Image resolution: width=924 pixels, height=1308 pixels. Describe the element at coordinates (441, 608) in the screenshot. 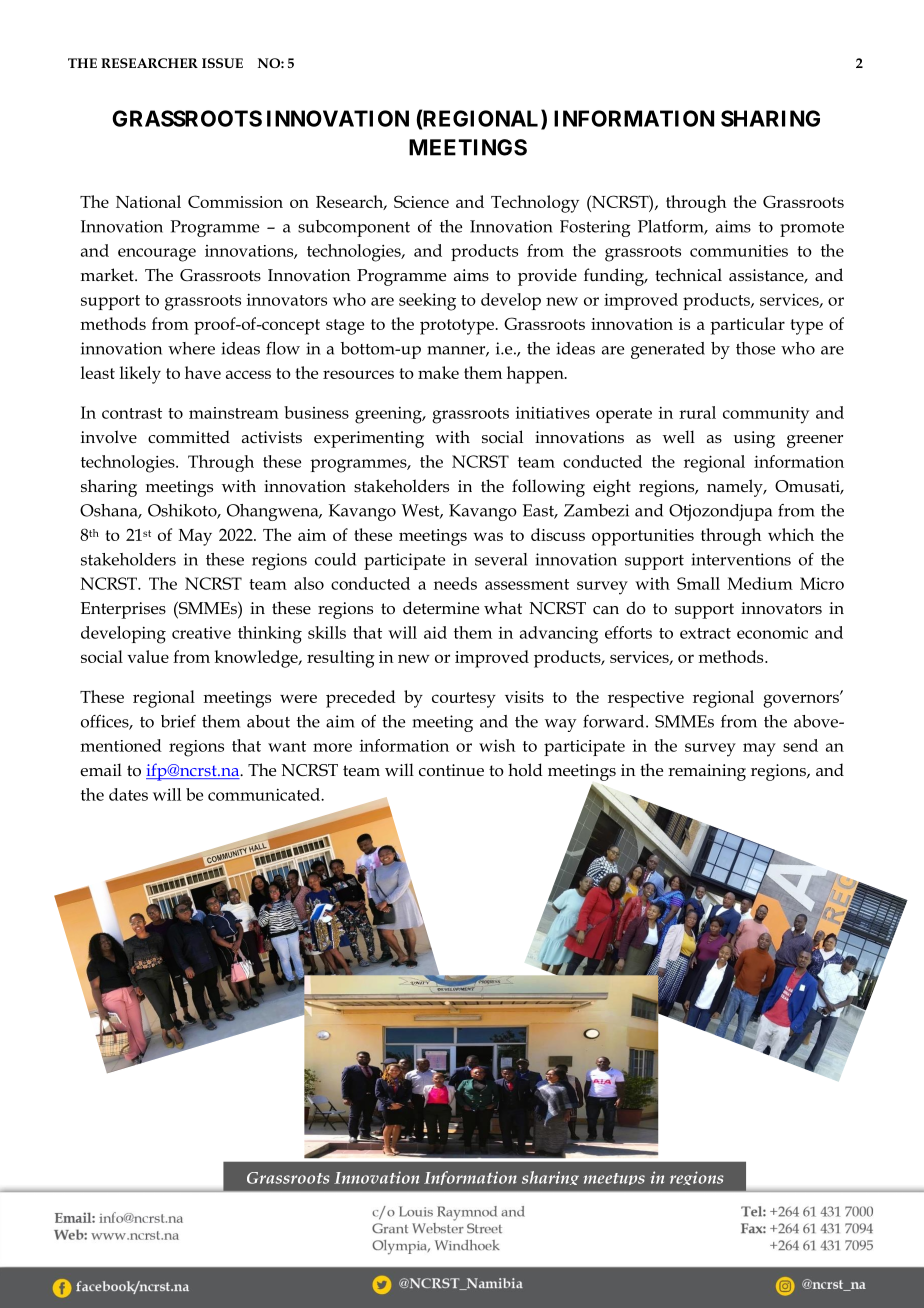

I see `determine` at that location.
